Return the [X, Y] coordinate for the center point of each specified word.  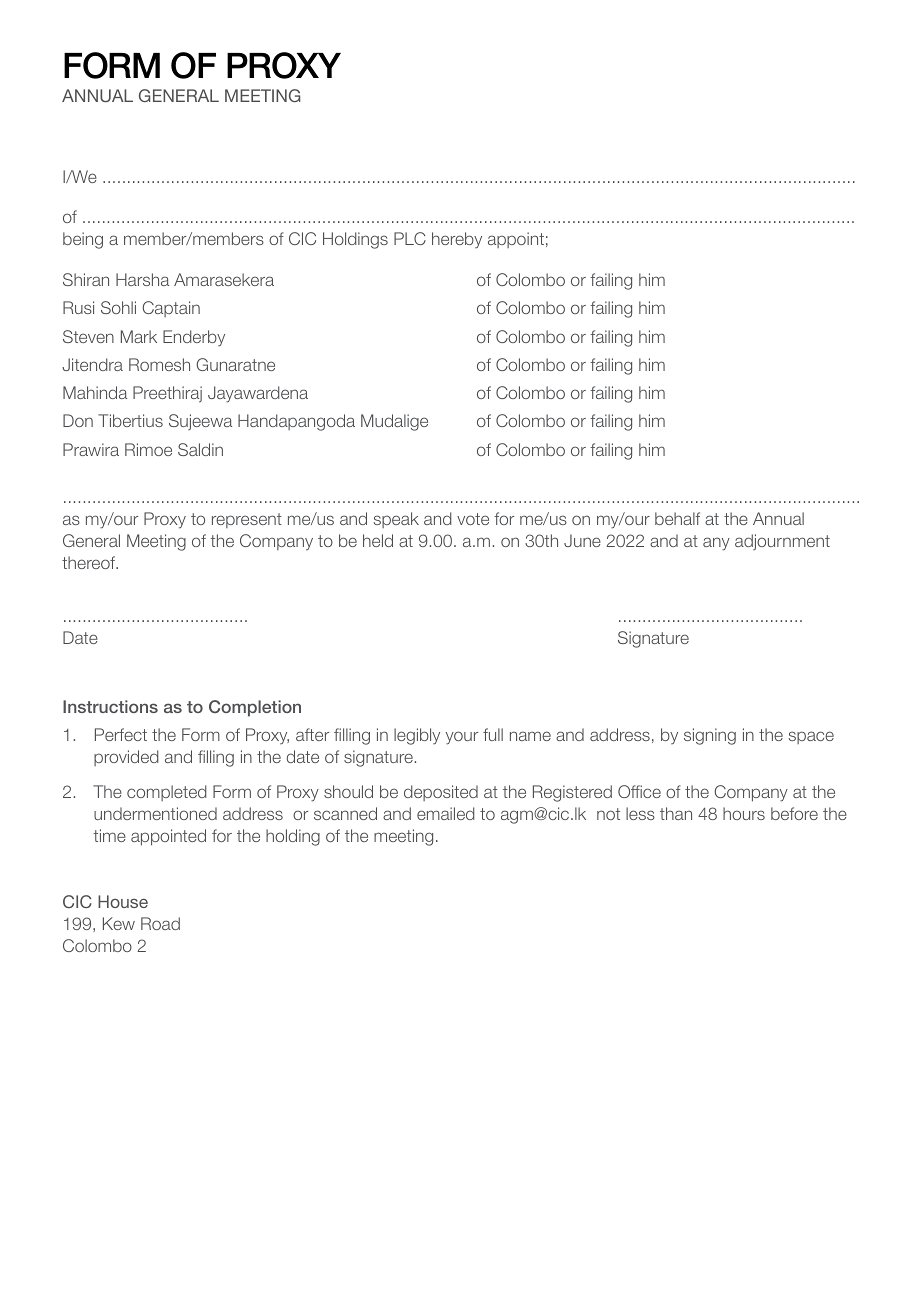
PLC [410, 238]
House [123, 901]
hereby [457, 240]
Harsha [142, 279]
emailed [446, 813]
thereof [90, 562]
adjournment [782, 542]
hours [744, 813]
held [378, 540]
